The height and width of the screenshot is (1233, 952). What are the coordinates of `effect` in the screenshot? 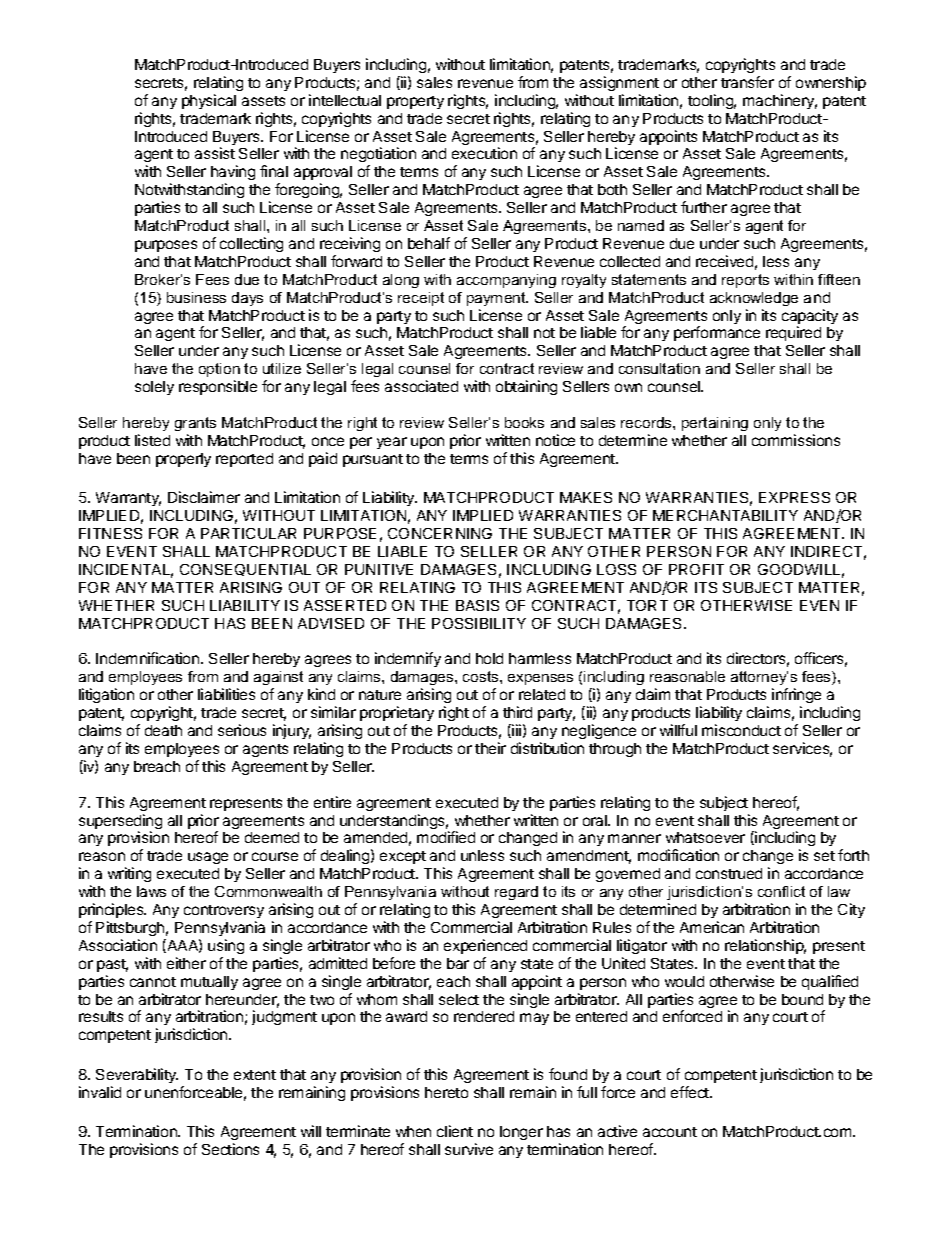 It's located at (691, 1092).
